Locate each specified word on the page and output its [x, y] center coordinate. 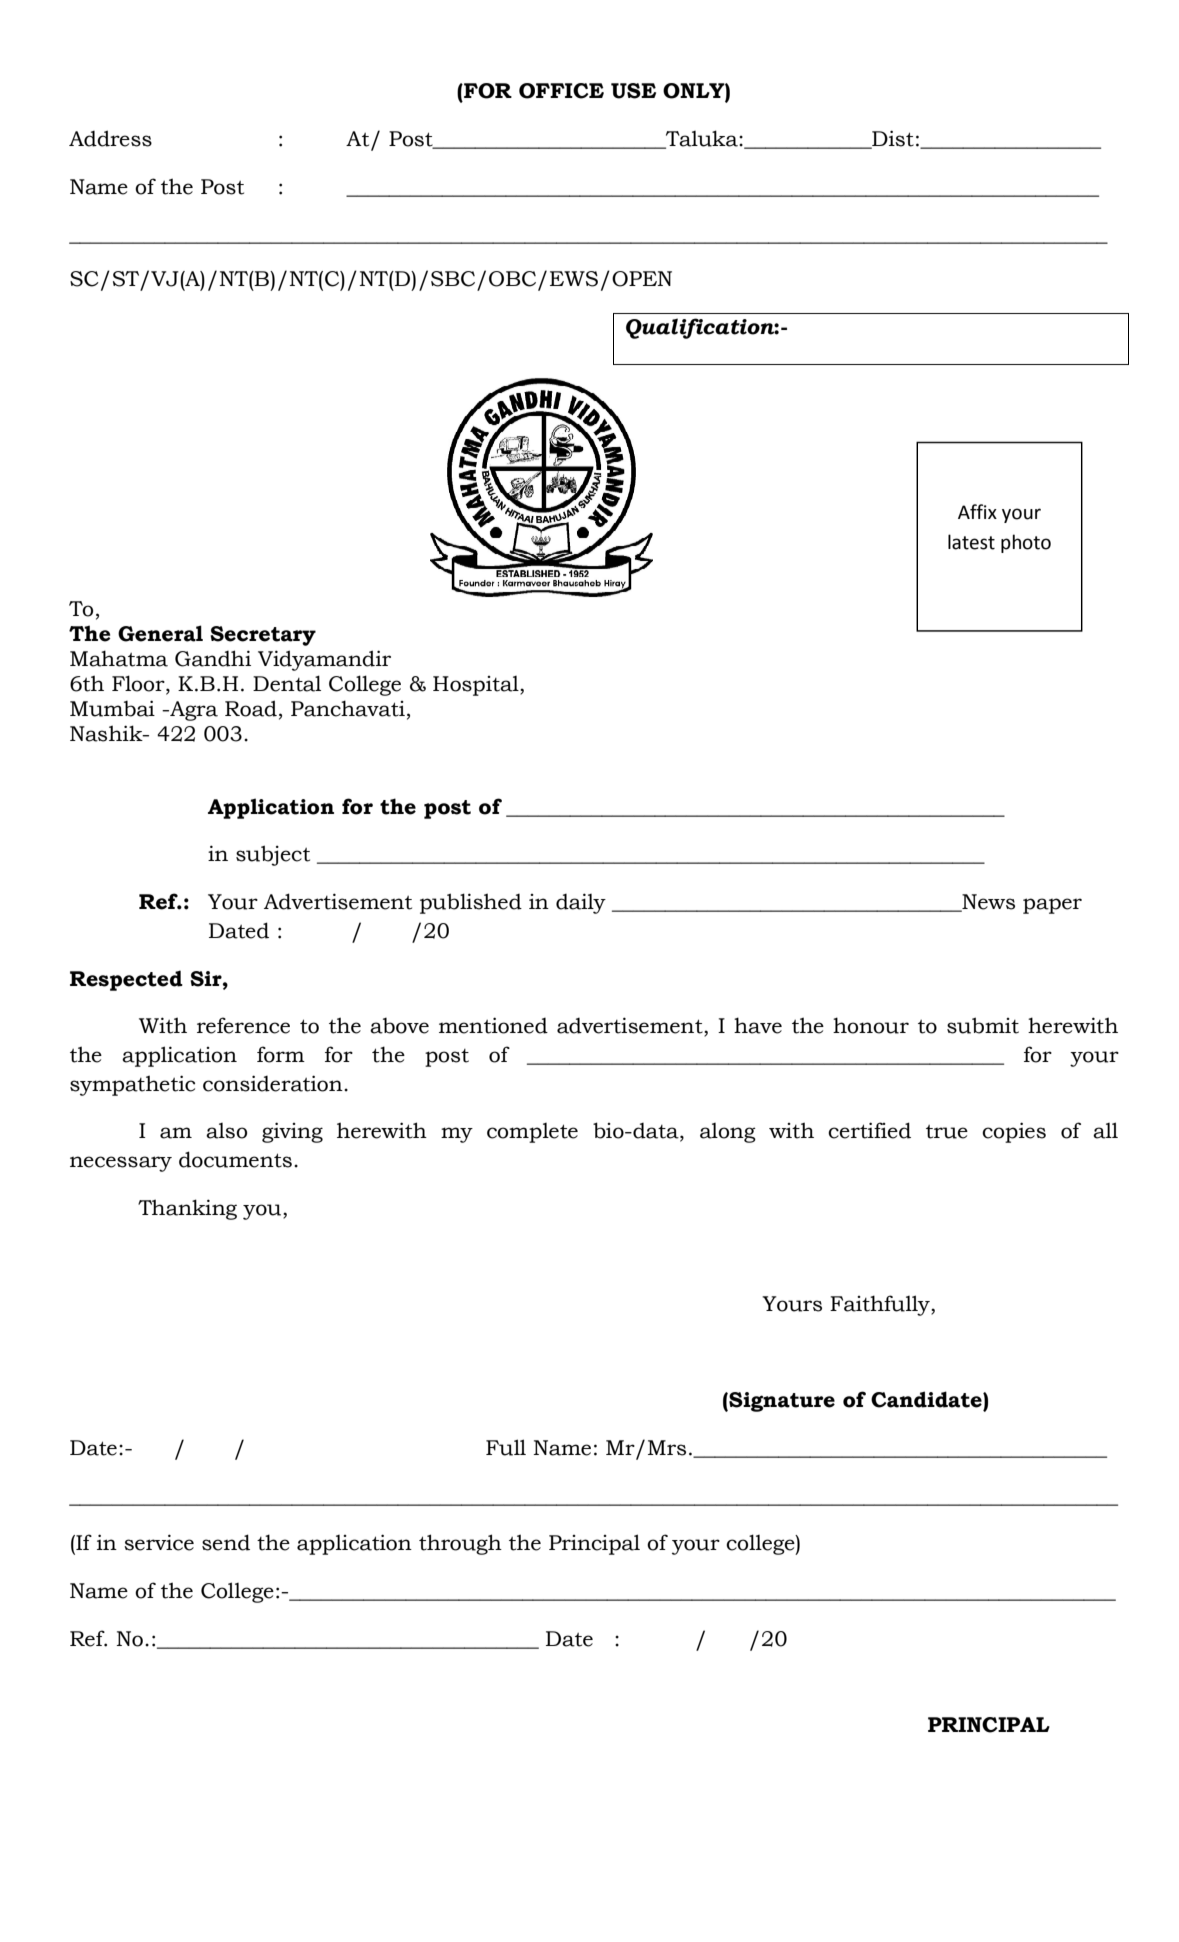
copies [1014, 1132]
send [226, 1542]
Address [110, 138]
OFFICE [561, 91]
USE [633, 91]
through [460, 1544]
